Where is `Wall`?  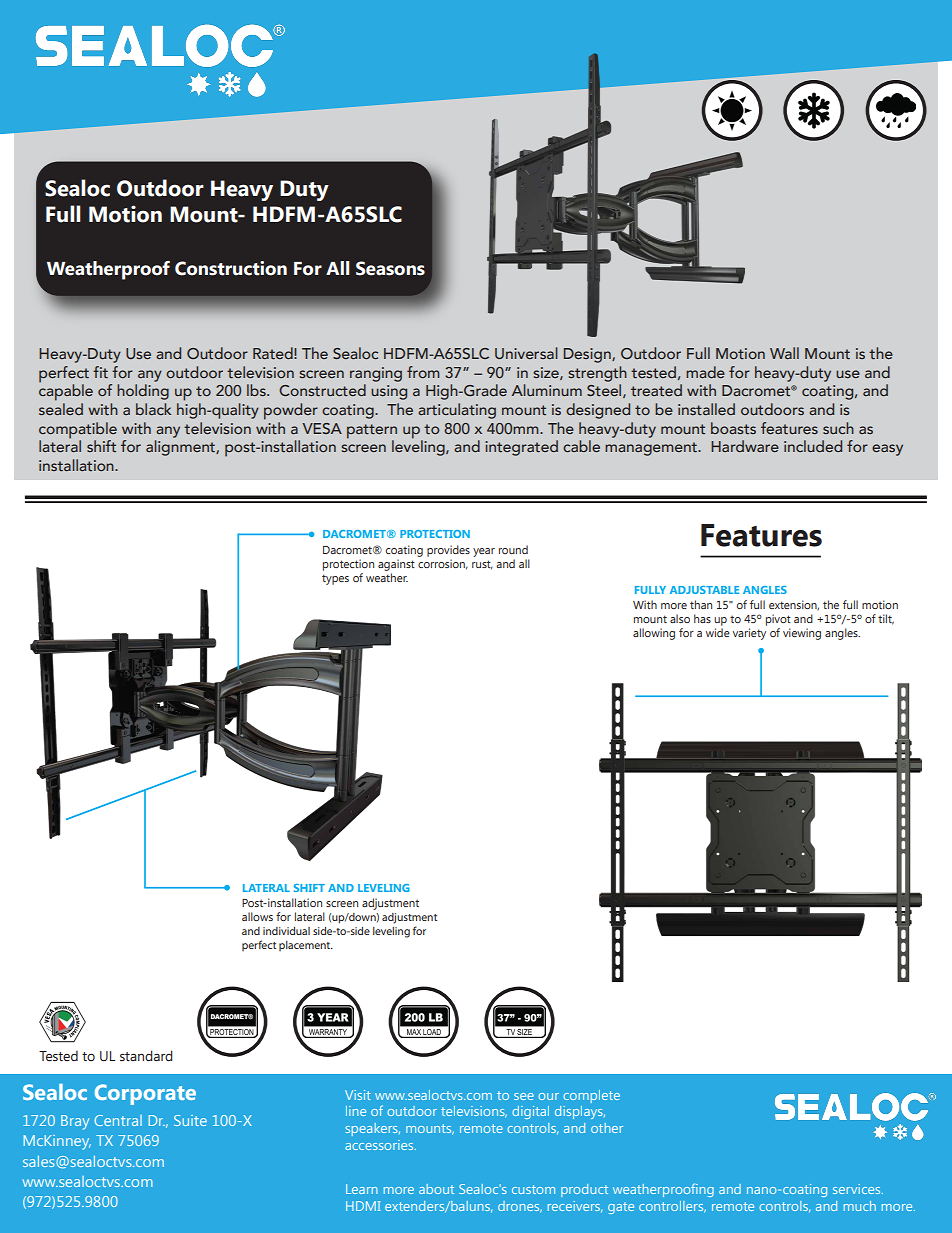 Wall is located at coordinates (784, 353).
